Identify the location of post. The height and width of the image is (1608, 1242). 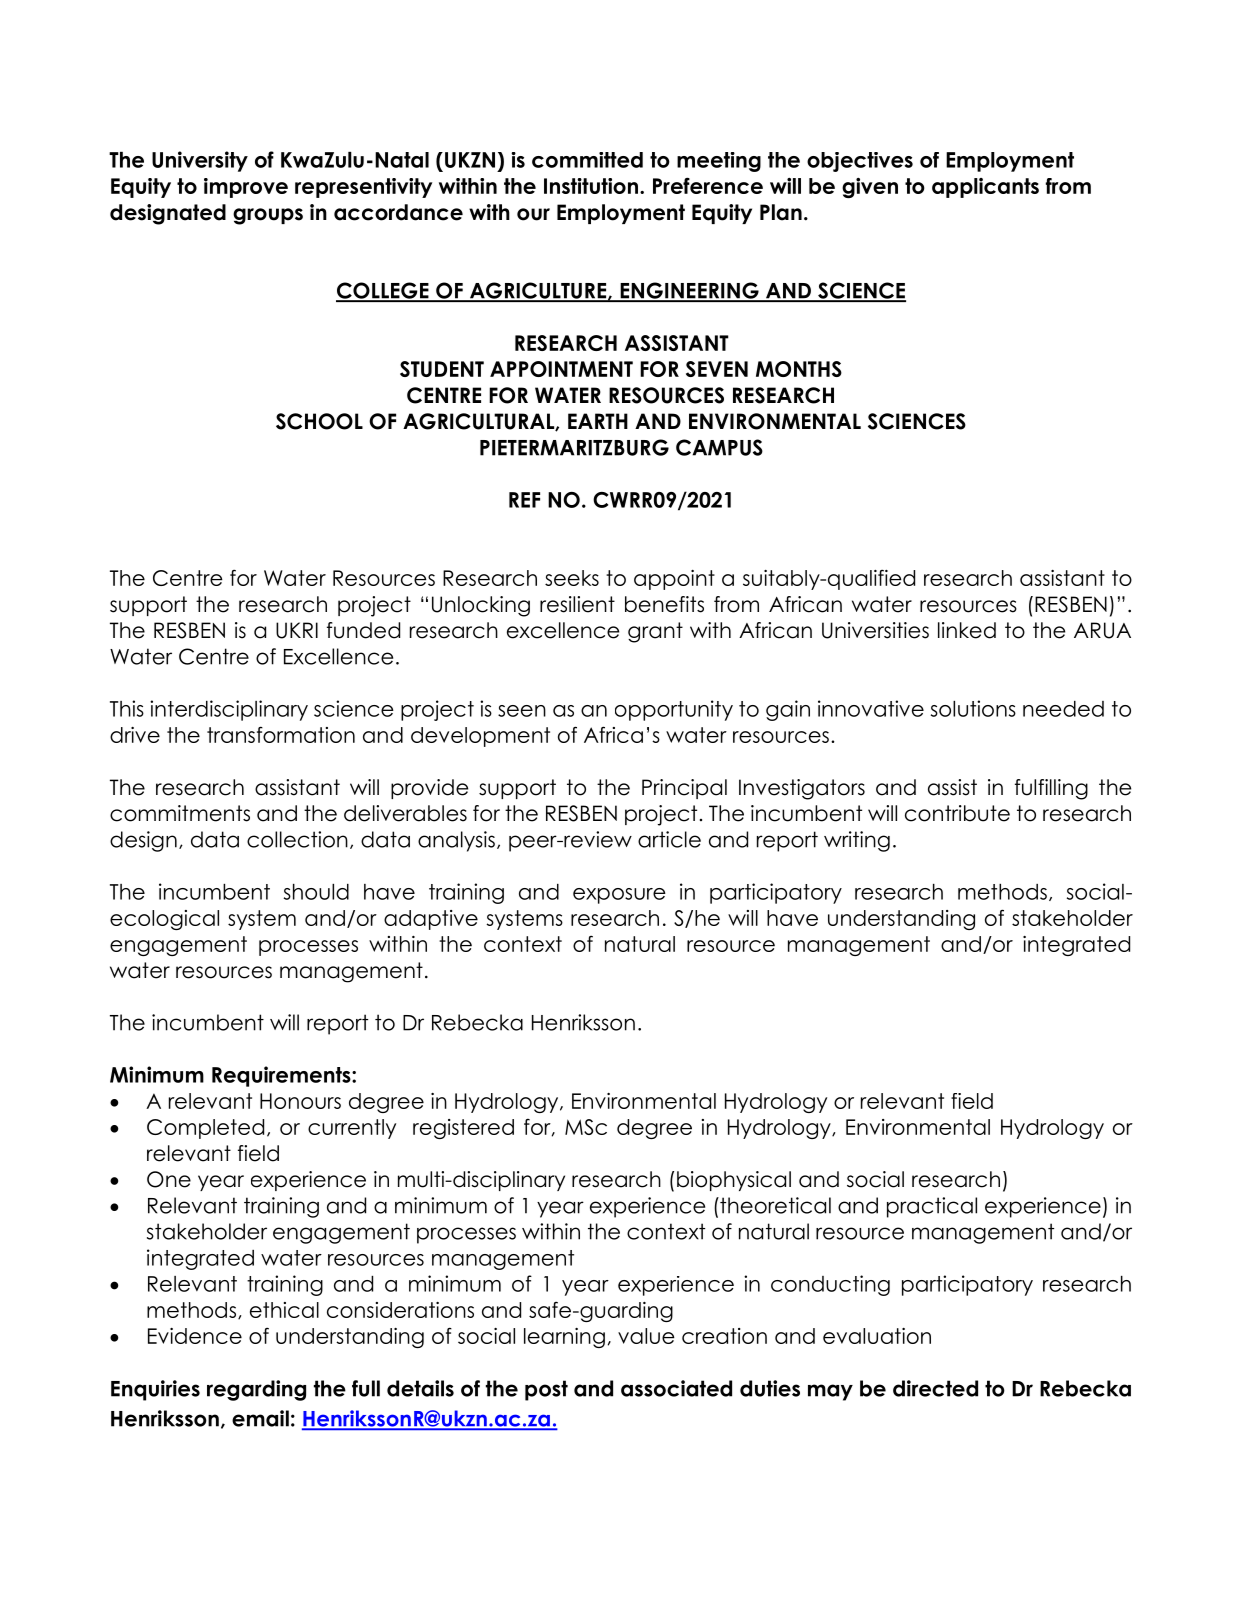
(546, 1390).
